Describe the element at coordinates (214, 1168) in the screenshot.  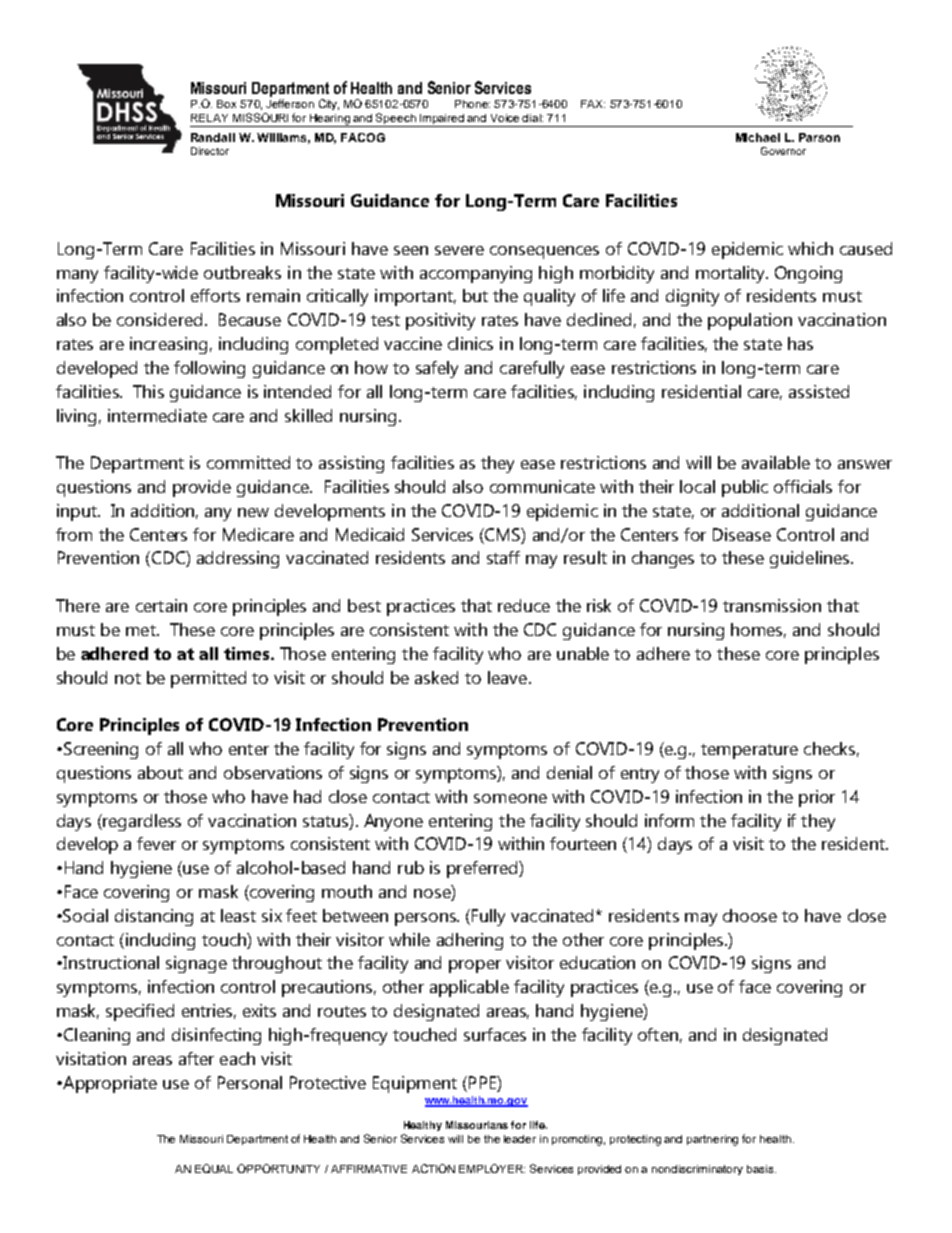
I see `EQUAL` at that location.
